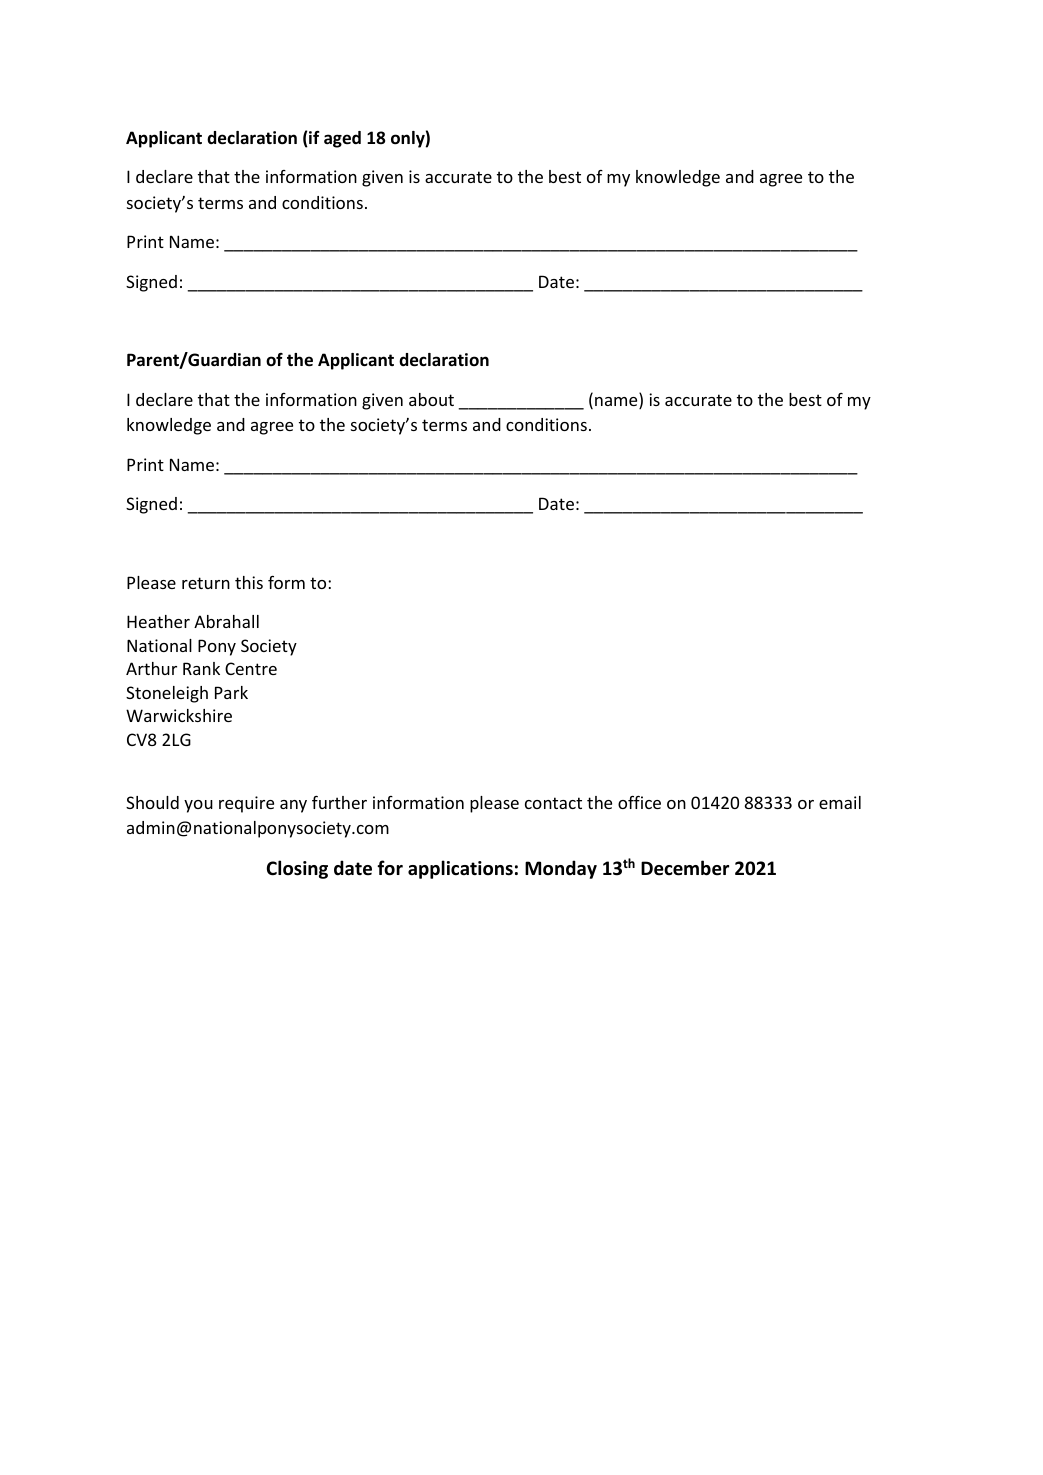 The width and height of the image is (1043, 1475). Describe the element at coordinates (158, 621) in the image. I see `Heather` at that location.
